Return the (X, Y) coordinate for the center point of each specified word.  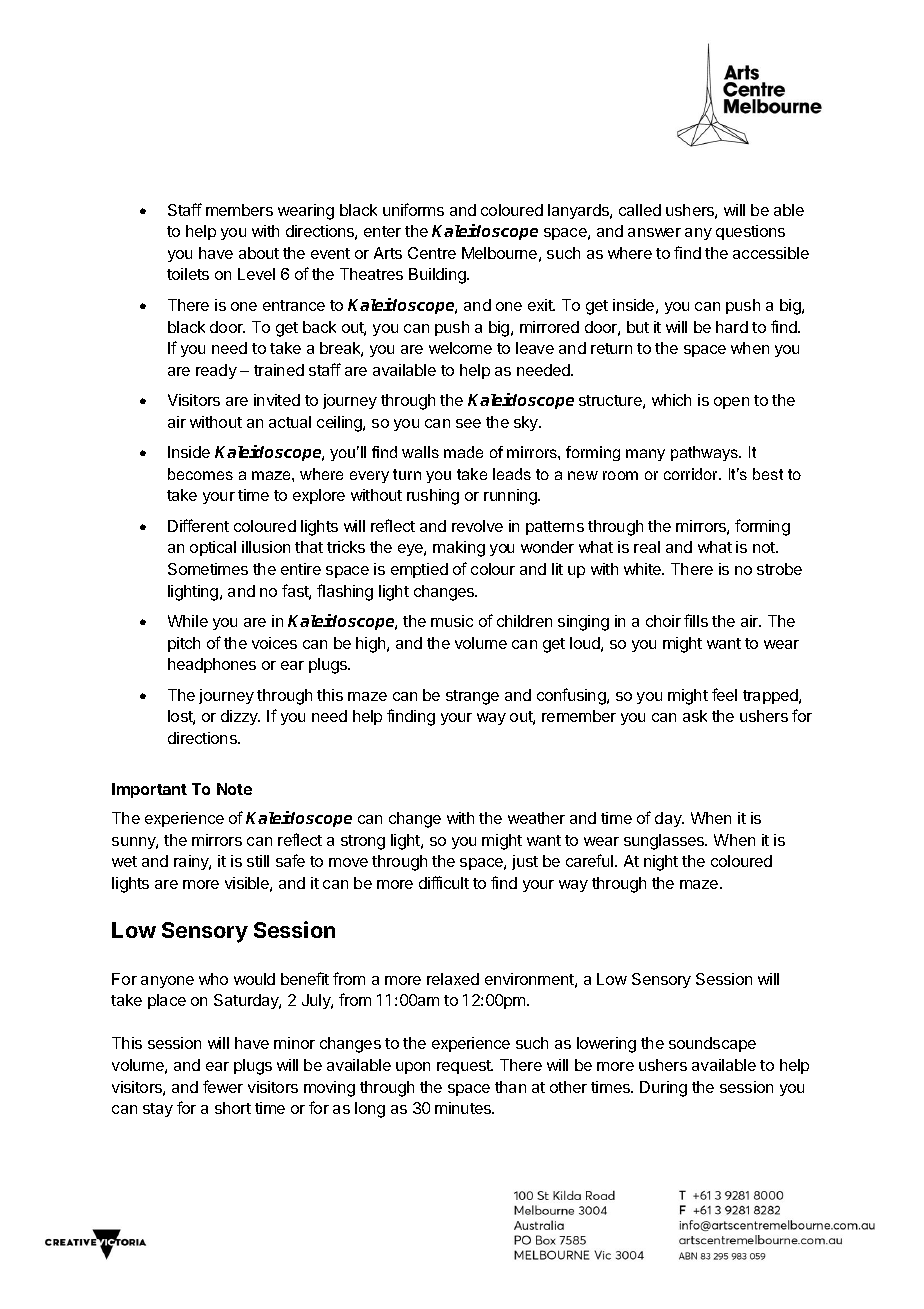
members (239, 210)
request (465, 1067)
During (663, 1089)
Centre (432, 253)
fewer (223, 1086)
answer (654, 232)
